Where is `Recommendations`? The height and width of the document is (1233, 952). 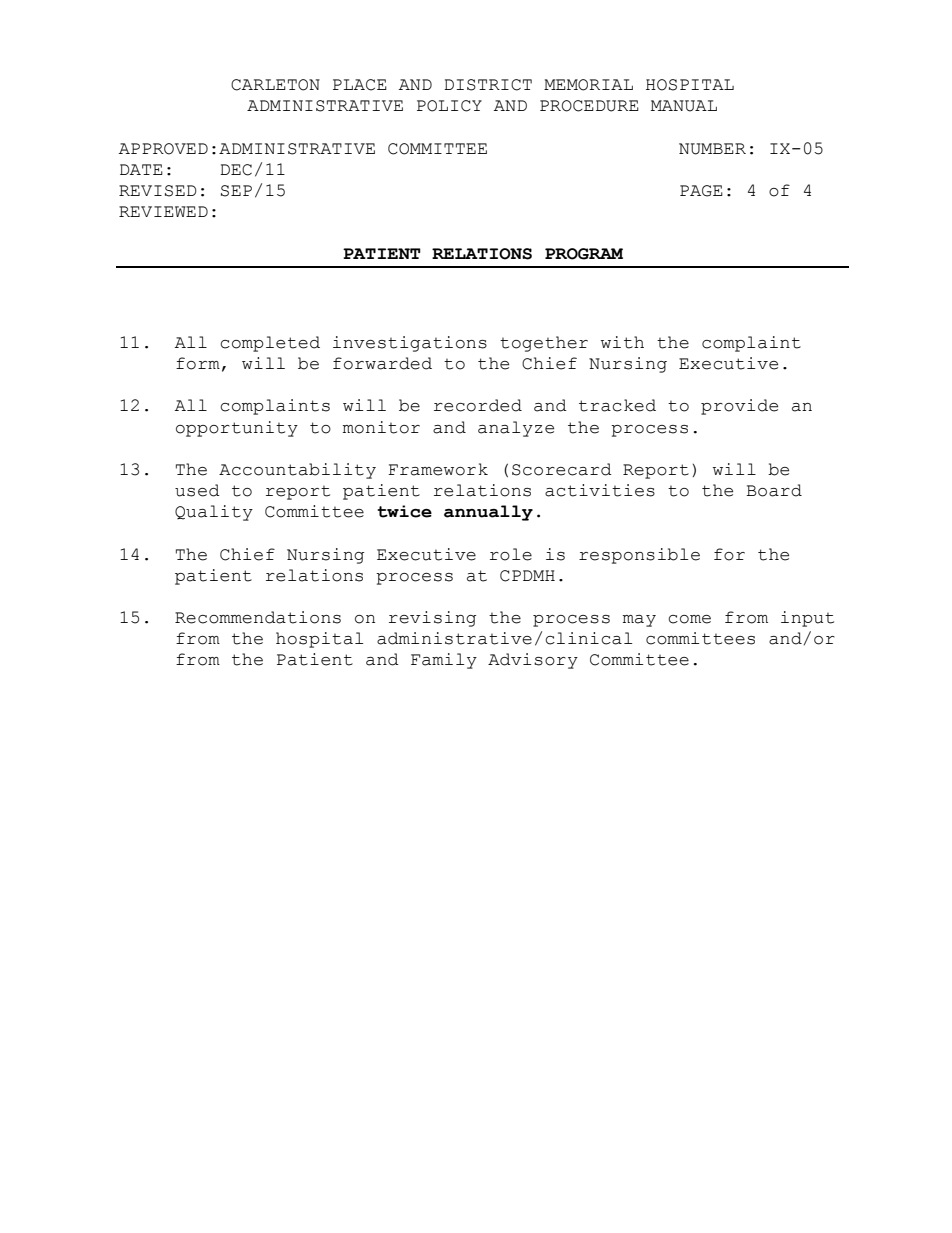
Recommendations is located at coordinates (258, 617).
